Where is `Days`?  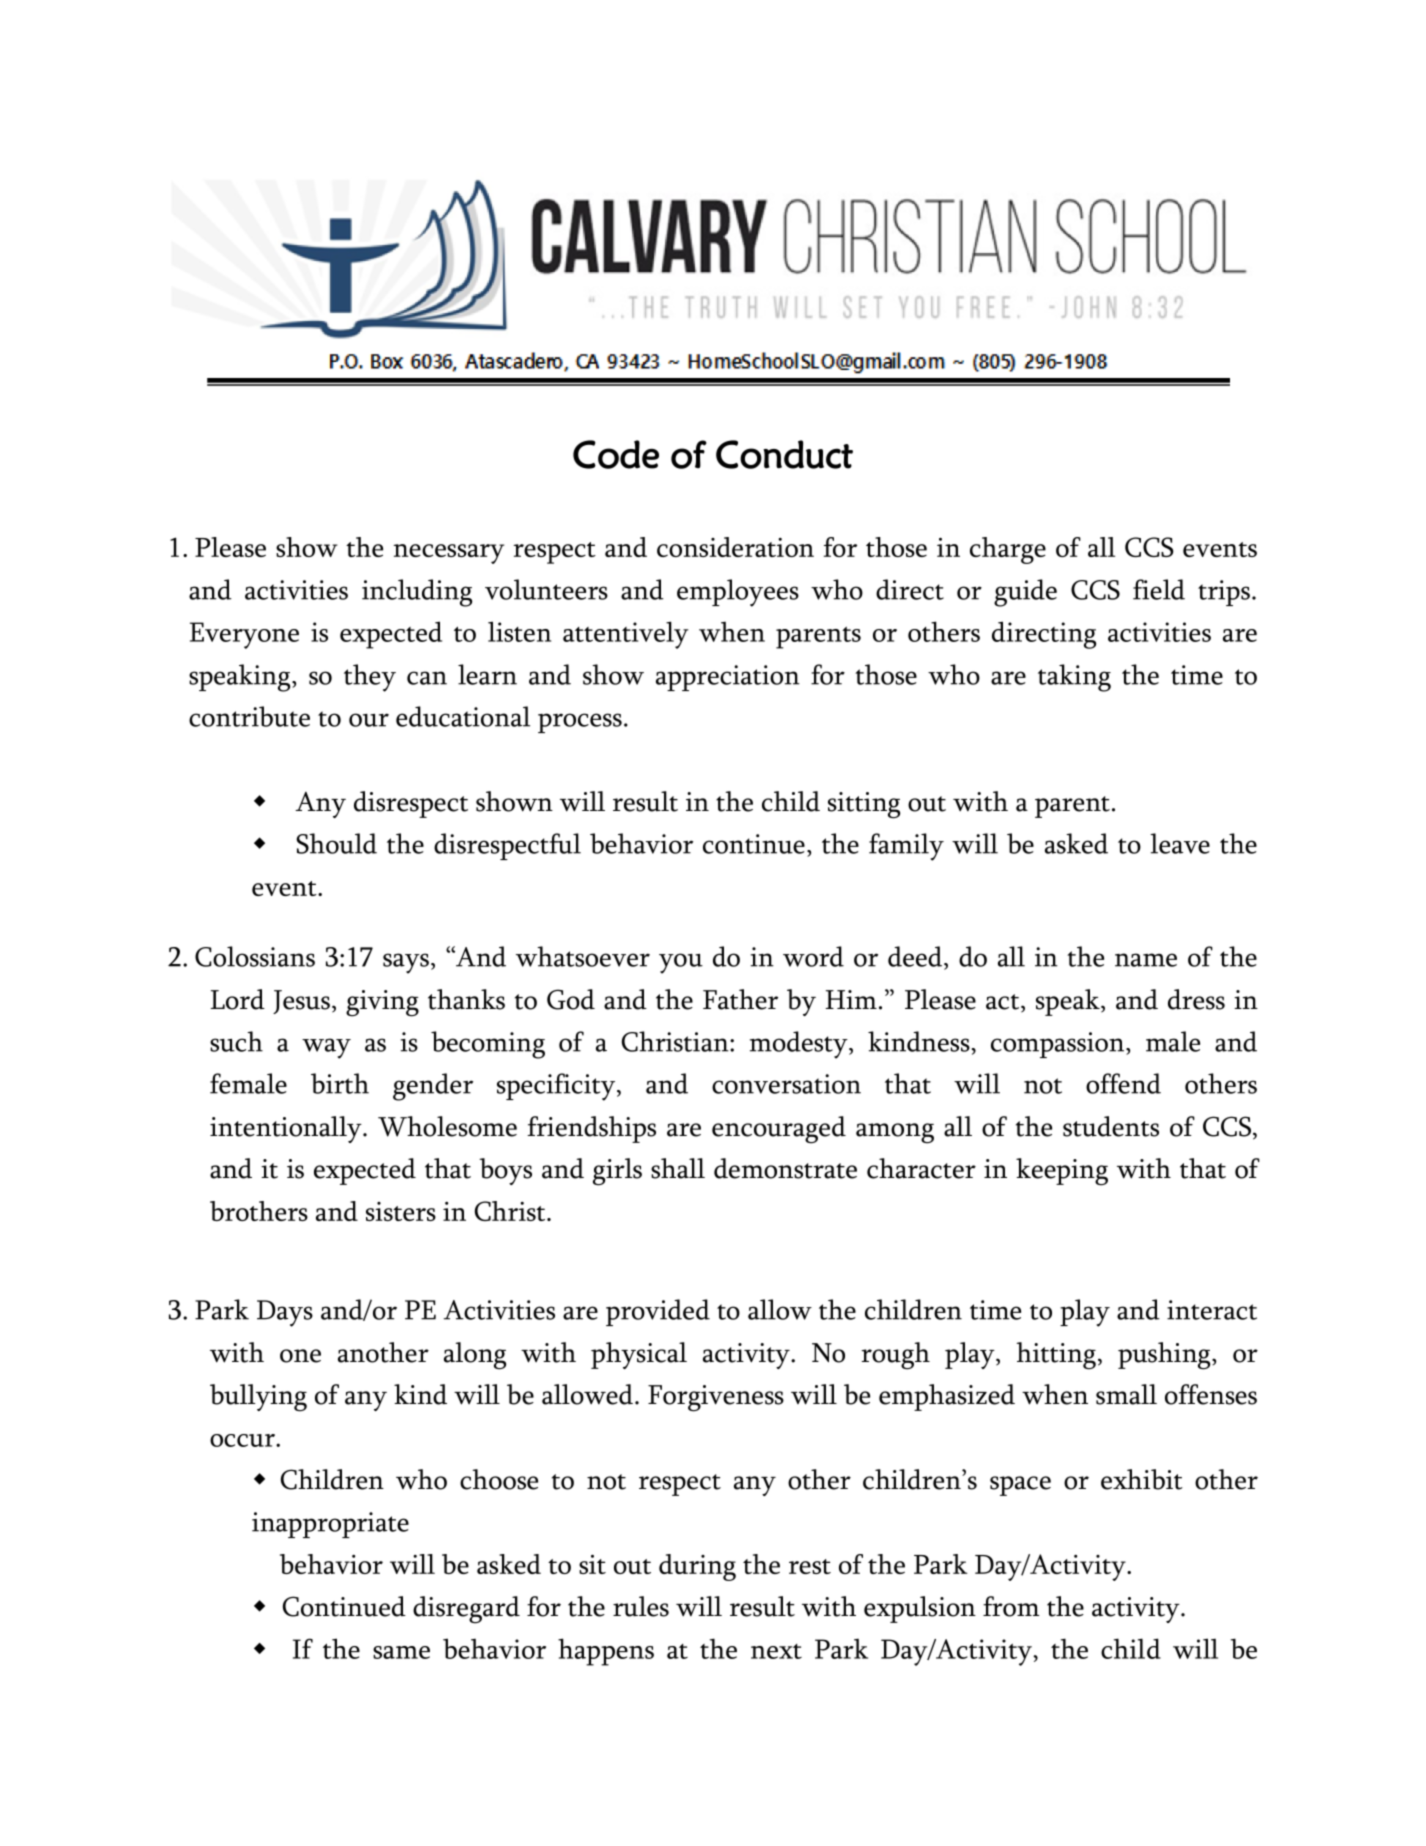 Days is located at coordinates (285, 1313).
